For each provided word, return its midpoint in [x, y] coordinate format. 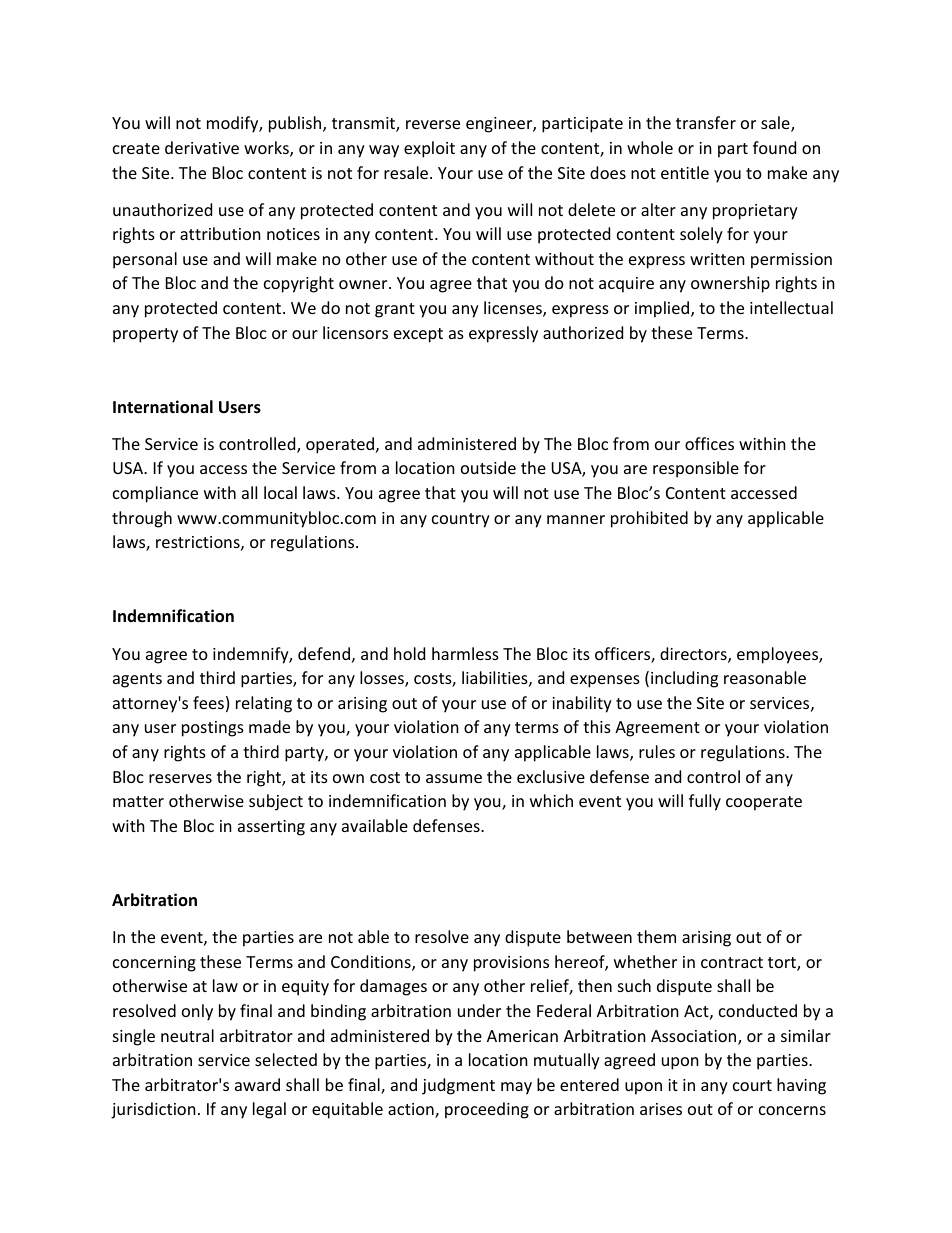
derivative [202, 147]
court [752, 1085]
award [257, 1084]
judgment [458, 1086]
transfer [706, 122]
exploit [429, 149]
